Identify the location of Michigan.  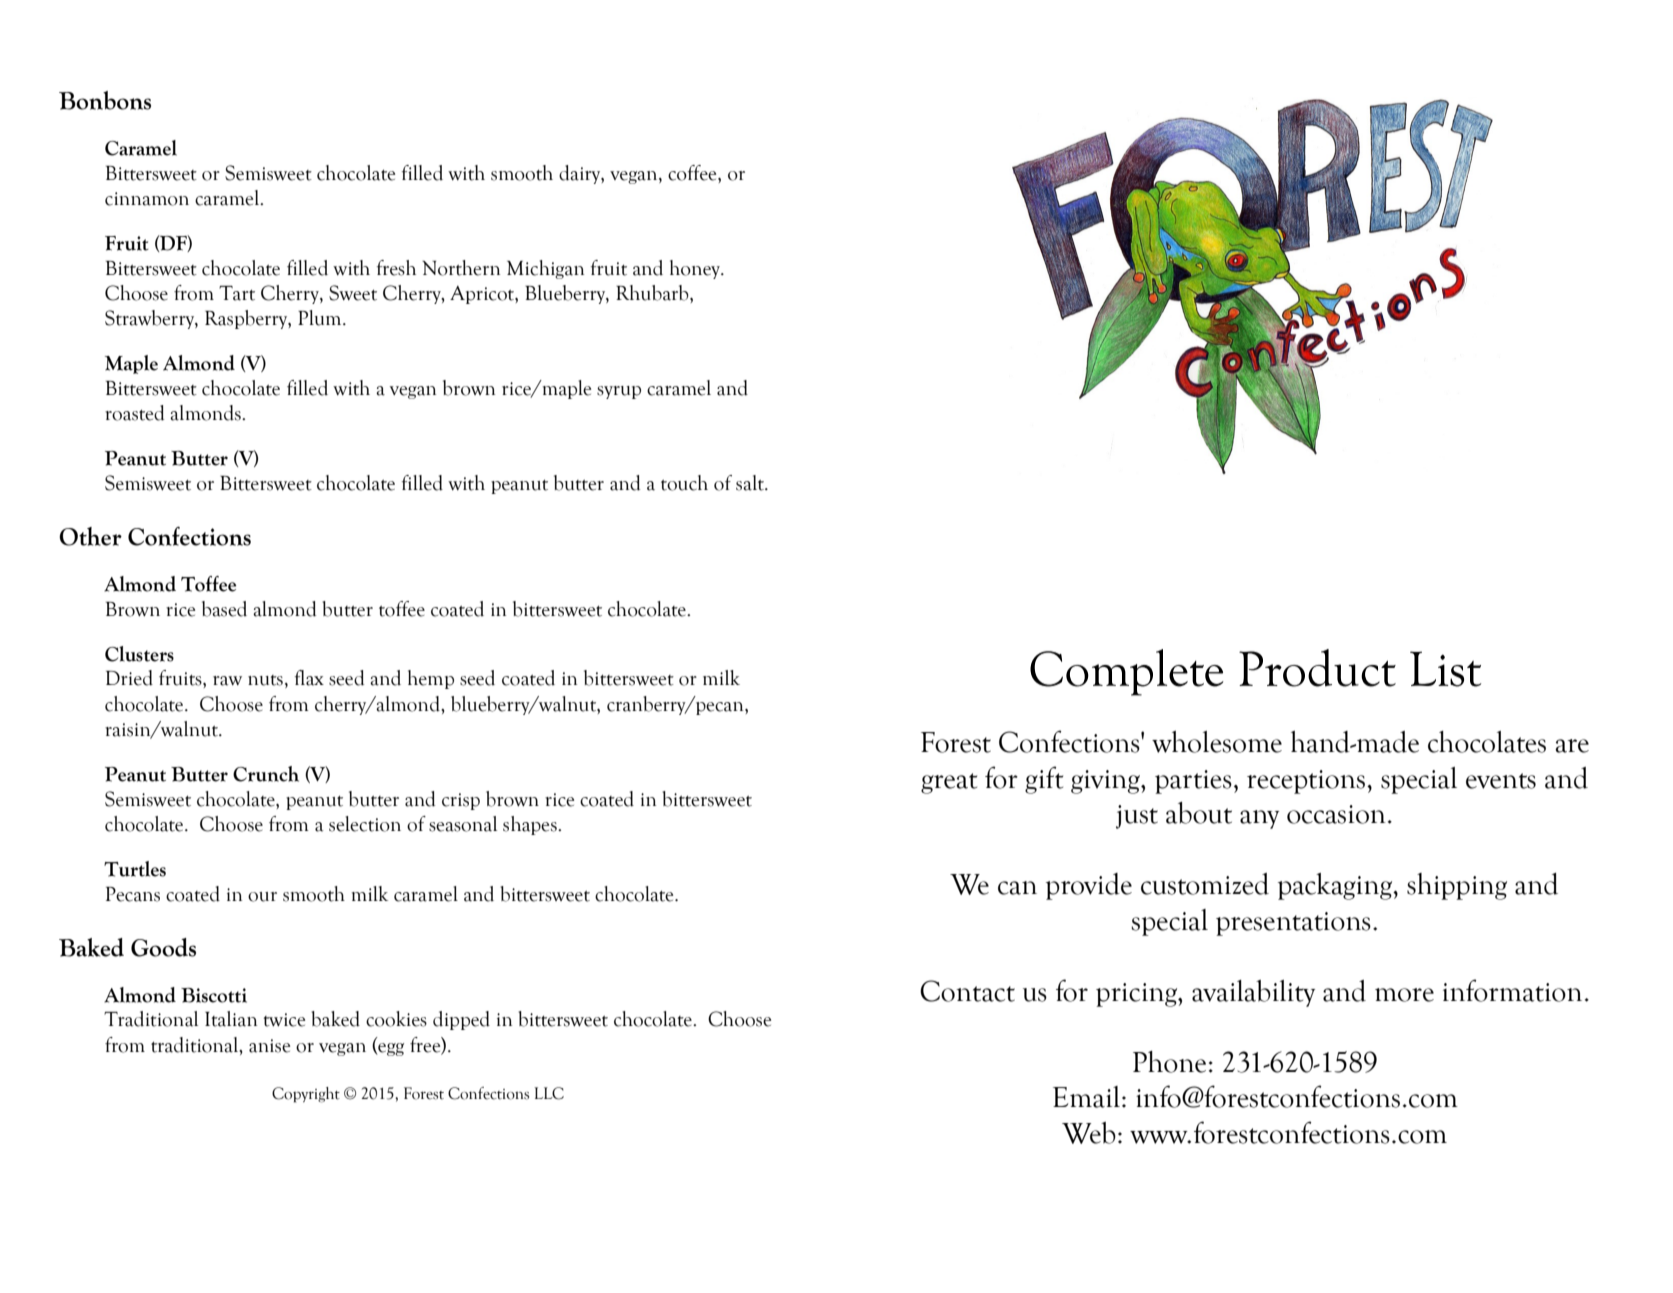
(545, 269).
